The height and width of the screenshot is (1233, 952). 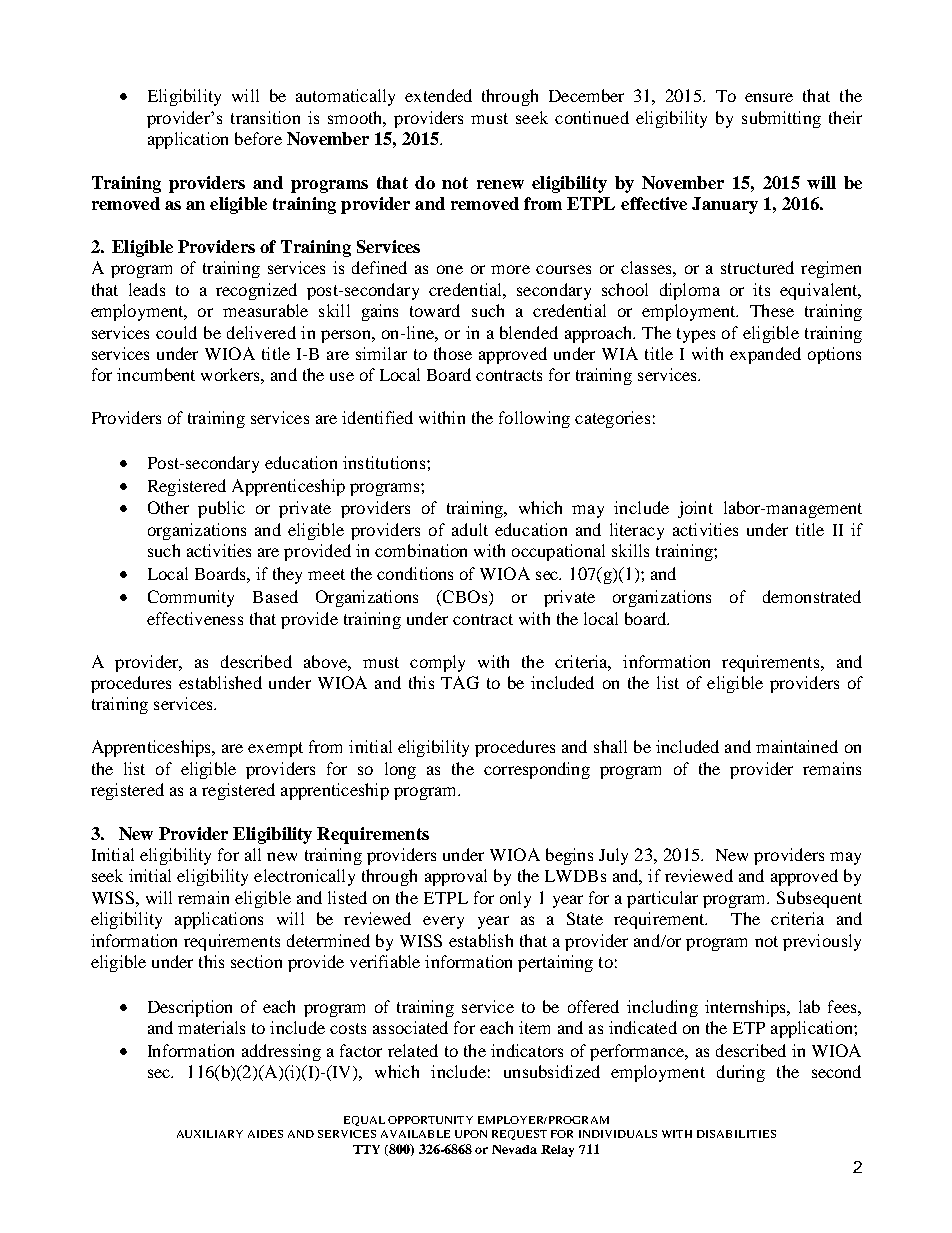 What do you see at coordinates (437, 663) in the screenshot?
I see `comply` at bounding box center [437, 663].
